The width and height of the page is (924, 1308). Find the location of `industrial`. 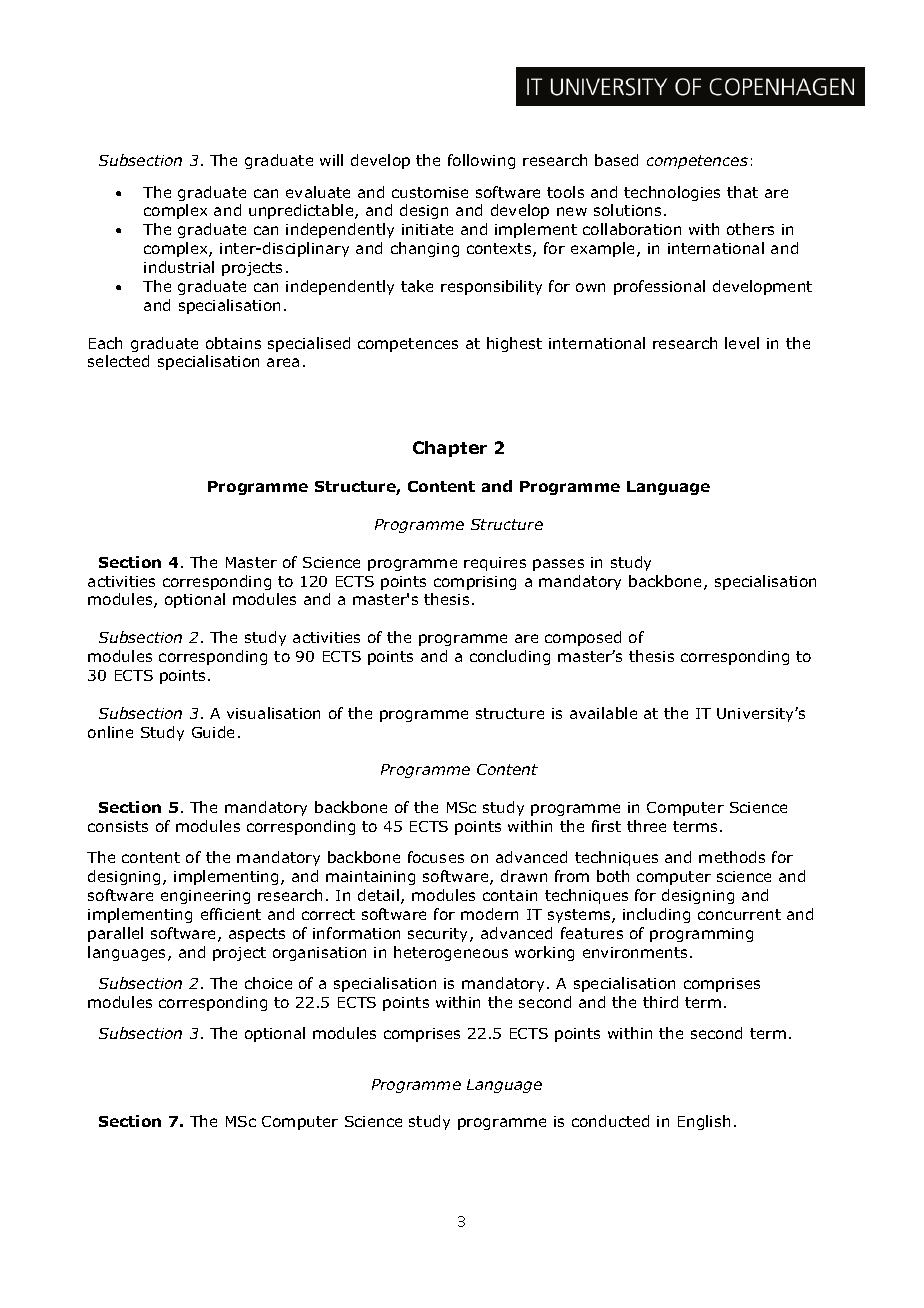

industrial is located at coordinates (179, 267).
